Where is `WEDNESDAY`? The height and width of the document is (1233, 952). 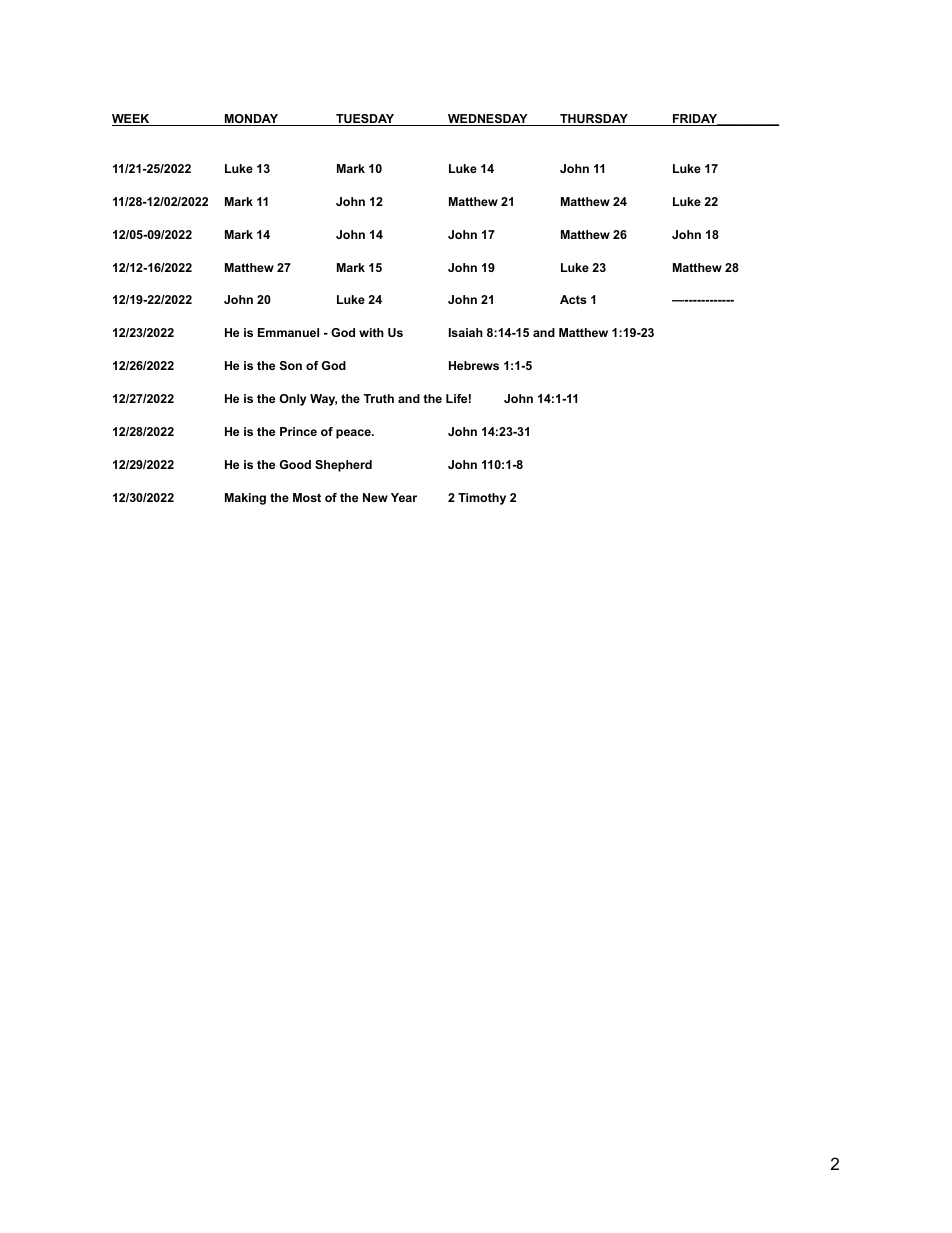
WEDNESDAY is located at coordinates (488, 120).
